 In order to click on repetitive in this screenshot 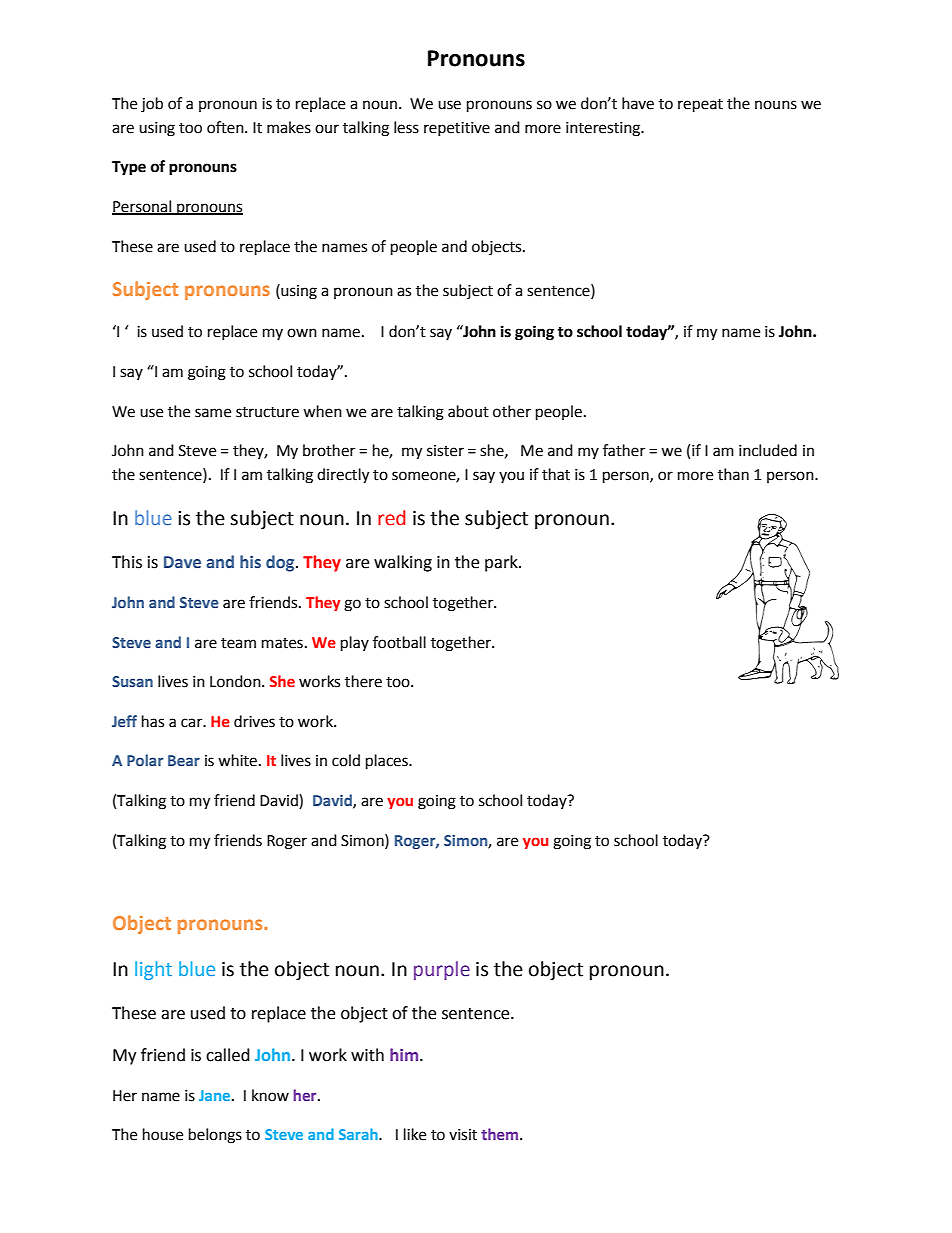, I will do `click(457, 129)`.
